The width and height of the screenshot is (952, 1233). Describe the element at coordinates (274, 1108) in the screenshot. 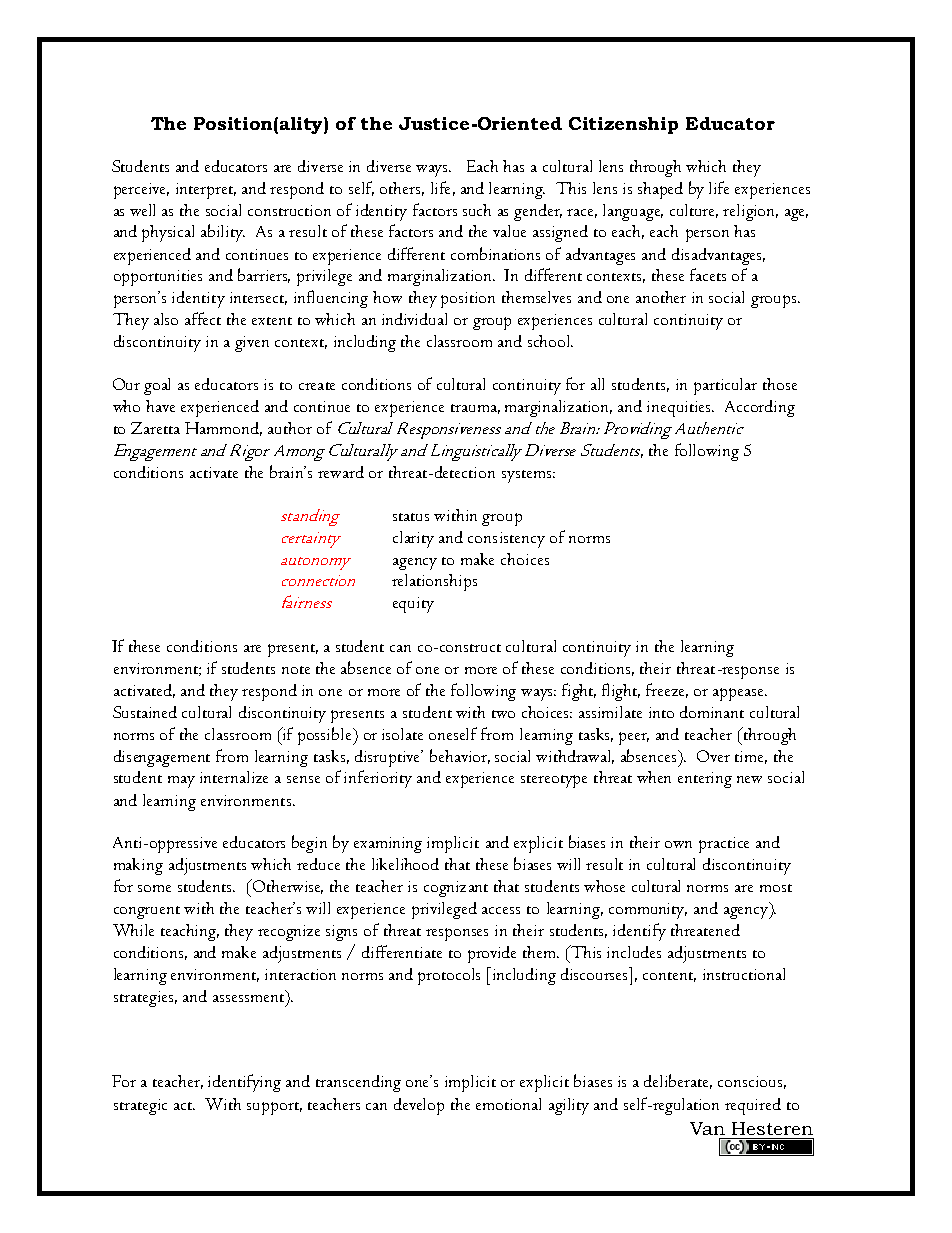

I see `support` at that location.
